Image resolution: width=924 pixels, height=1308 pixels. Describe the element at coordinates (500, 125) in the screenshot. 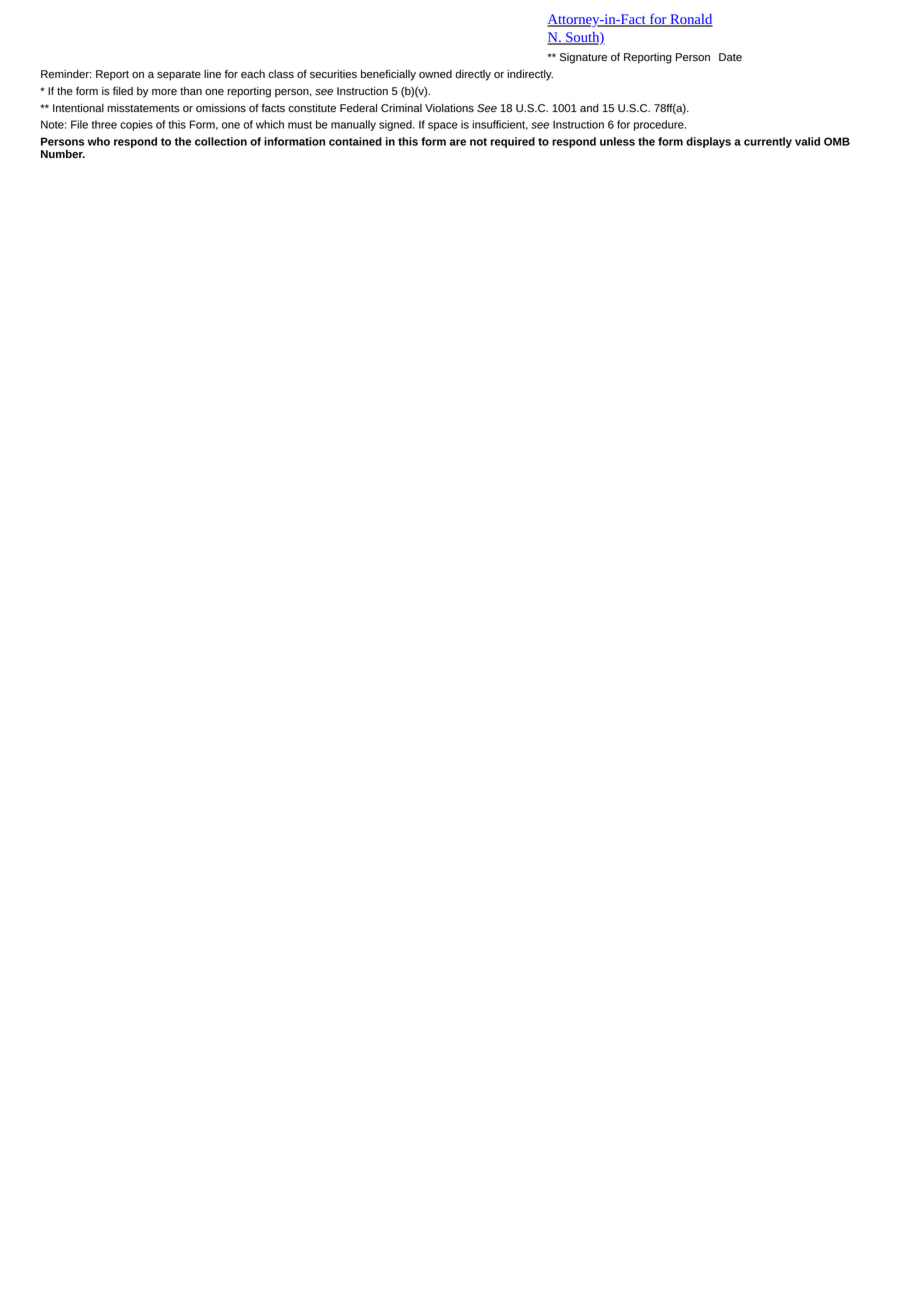

I see `insufficient` at that location.
